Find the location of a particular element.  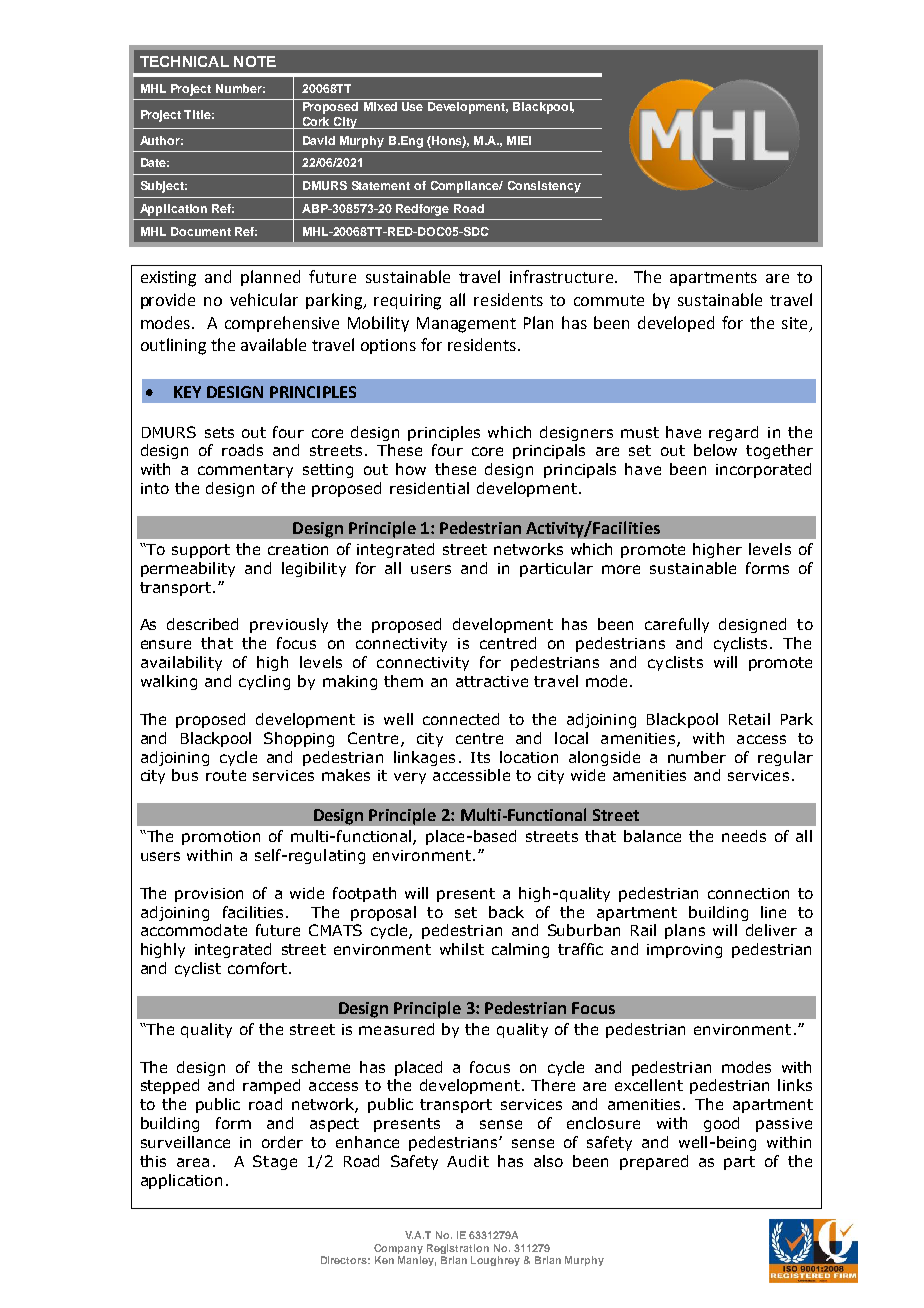

promotion is located at coordinates (221, 838).
